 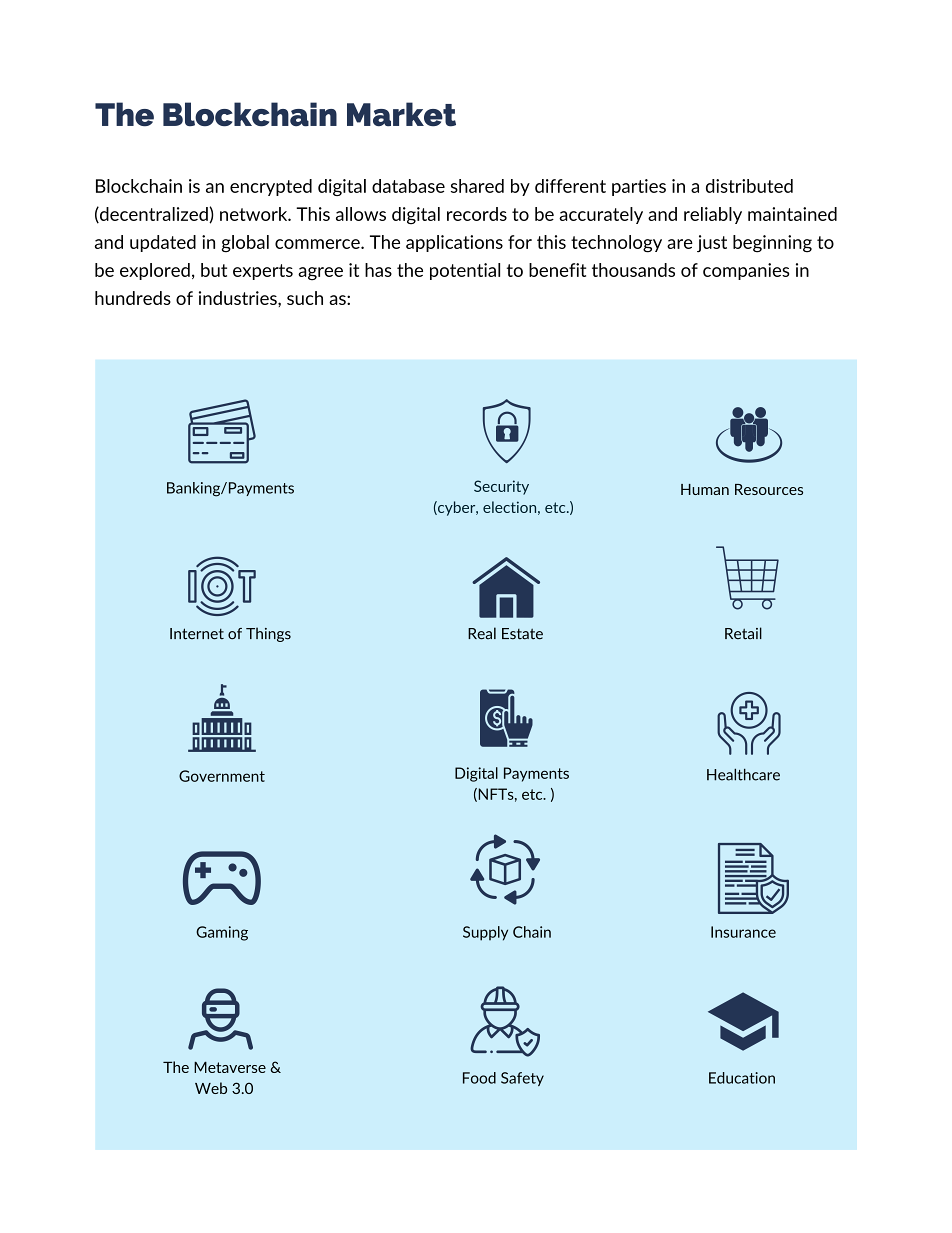 What do you see at coordinates (222, 776) in the document?
I see `Government` at bounding box center [222, 776].
